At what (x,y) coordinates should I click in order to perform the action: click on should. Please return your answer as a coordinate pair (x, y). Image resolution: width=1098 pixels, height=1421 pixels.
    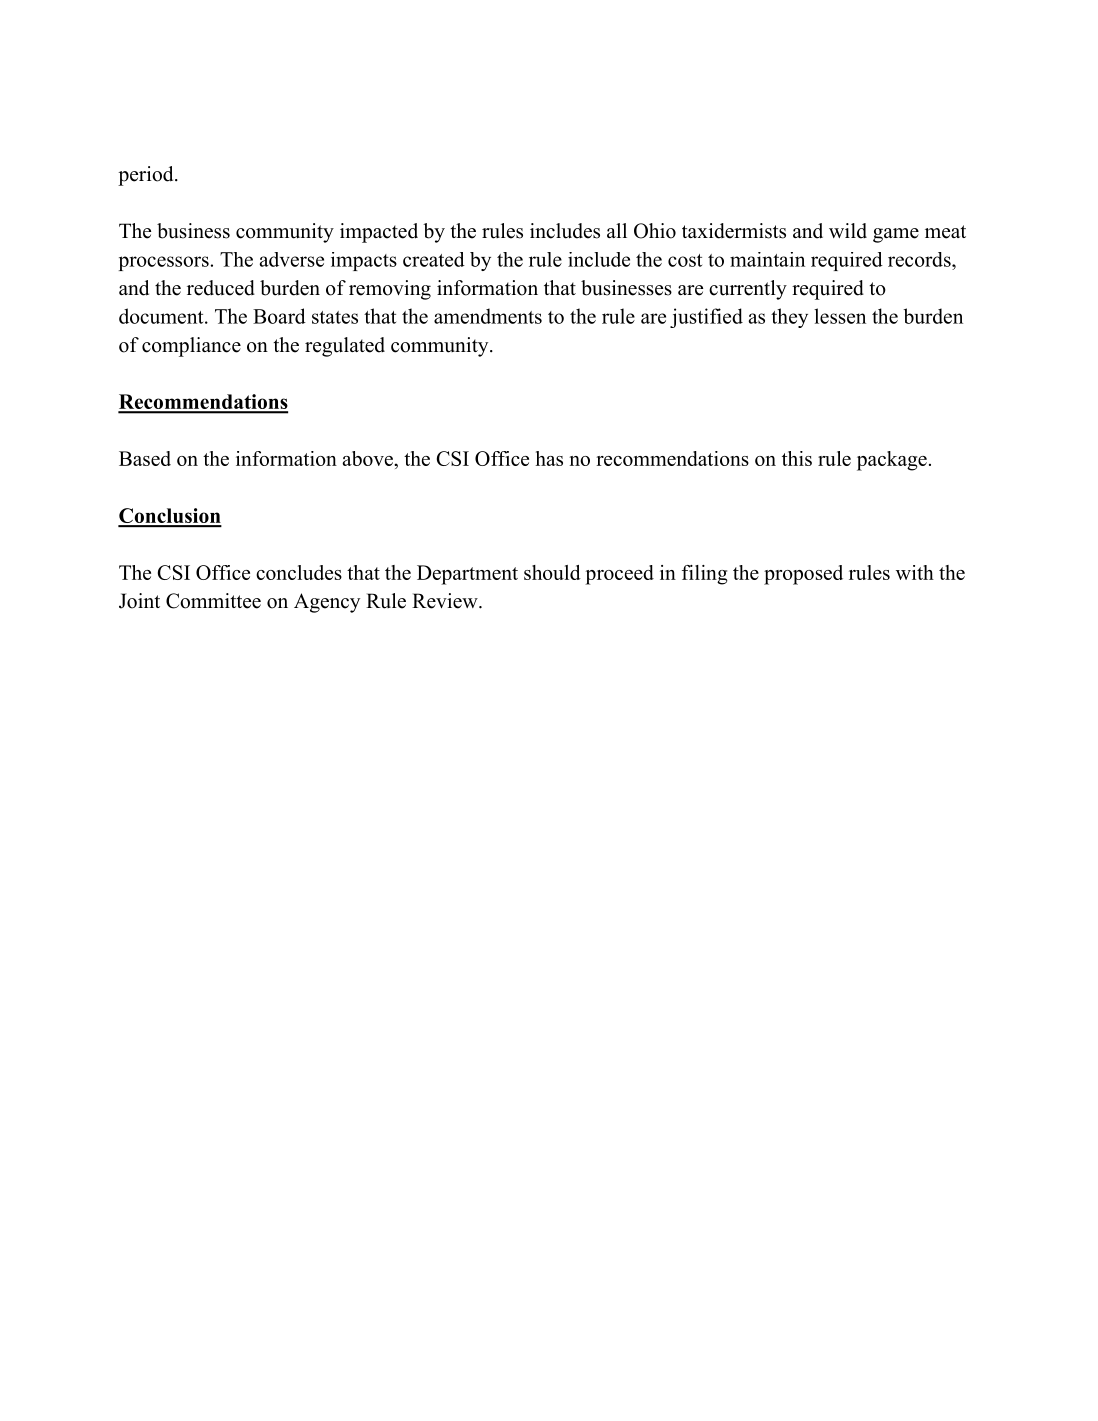
    Looking at the image, I should click on (552, 572).
